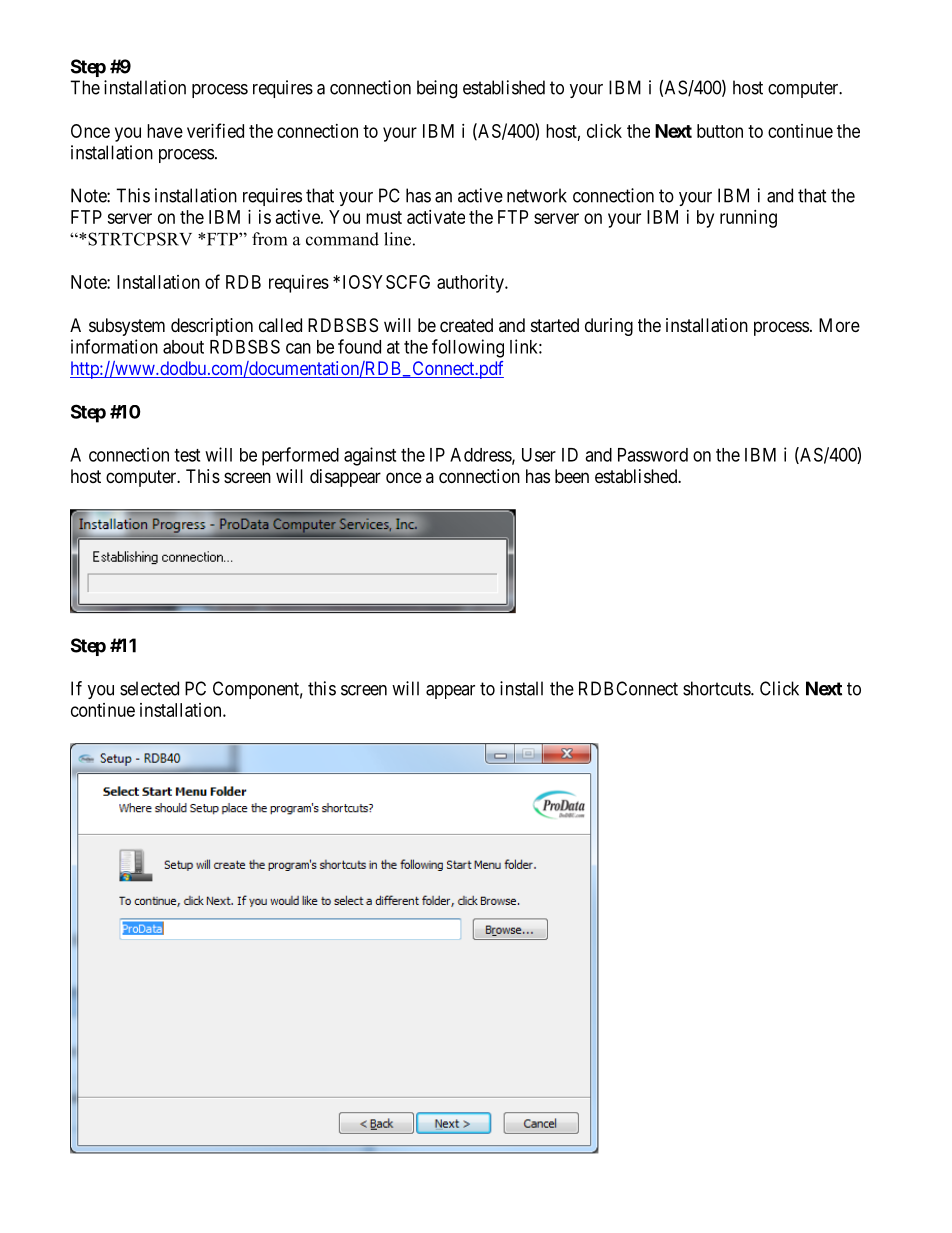 This page has height=1233, width=952. Describe the element at coordinates (717, 688) in the page. I see `shortcuts` at that location.
